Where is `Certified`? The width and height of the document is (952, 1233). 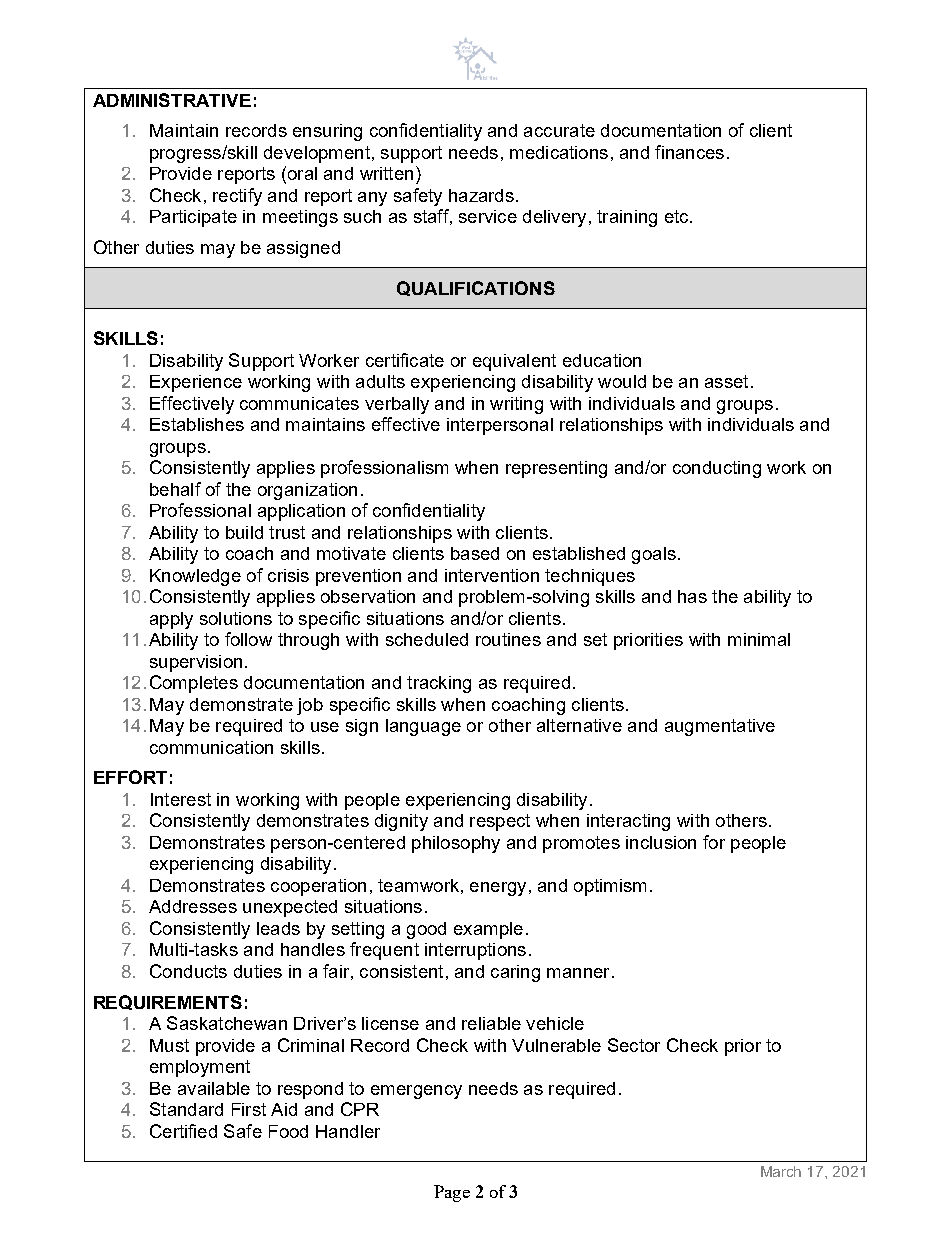 Certified is located at coordinates (183, 1131).
